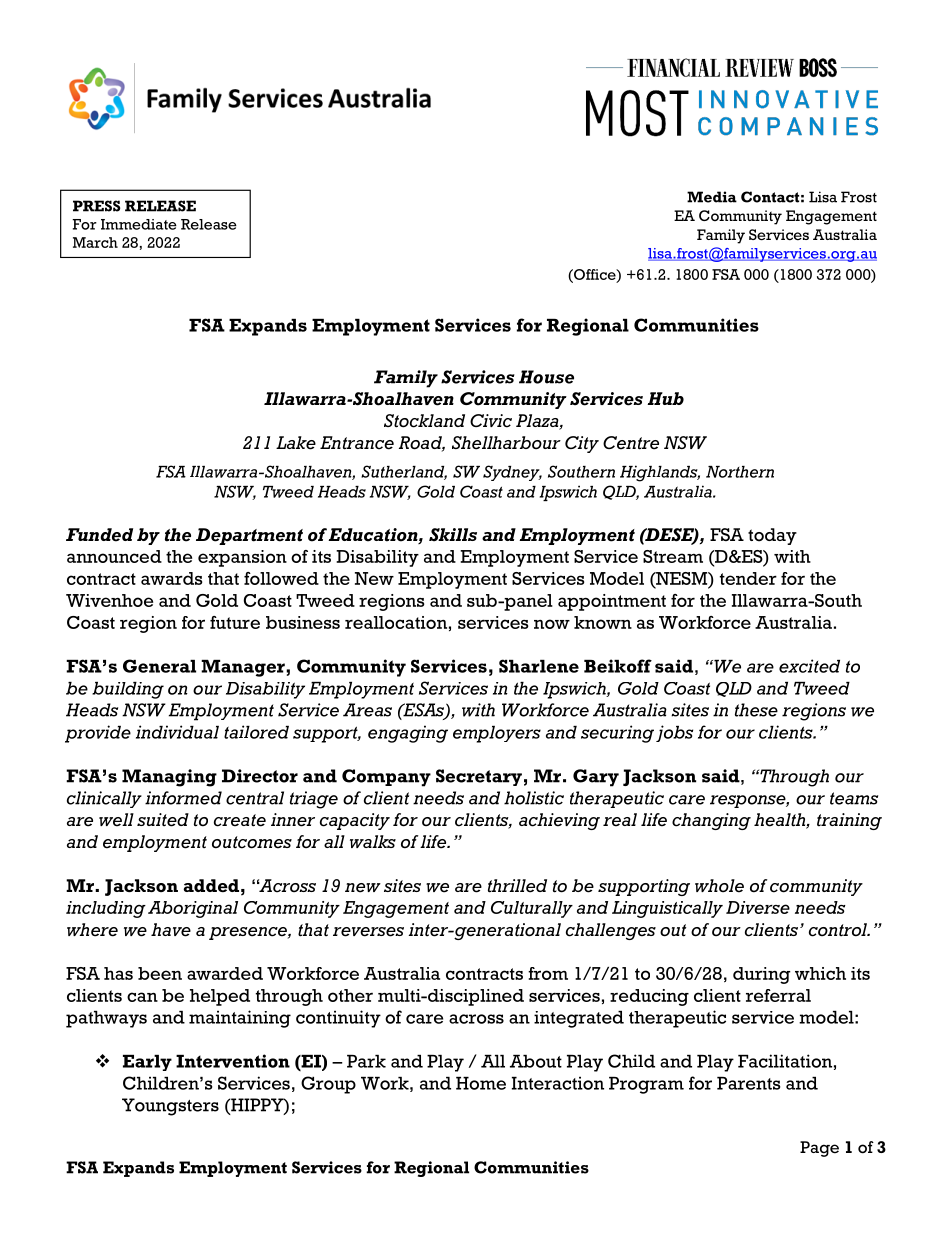 The image size is (952, 1233). Describe the element at coordinates (170, 1107) in the screenshot. I see `Youngsters` at that location.
